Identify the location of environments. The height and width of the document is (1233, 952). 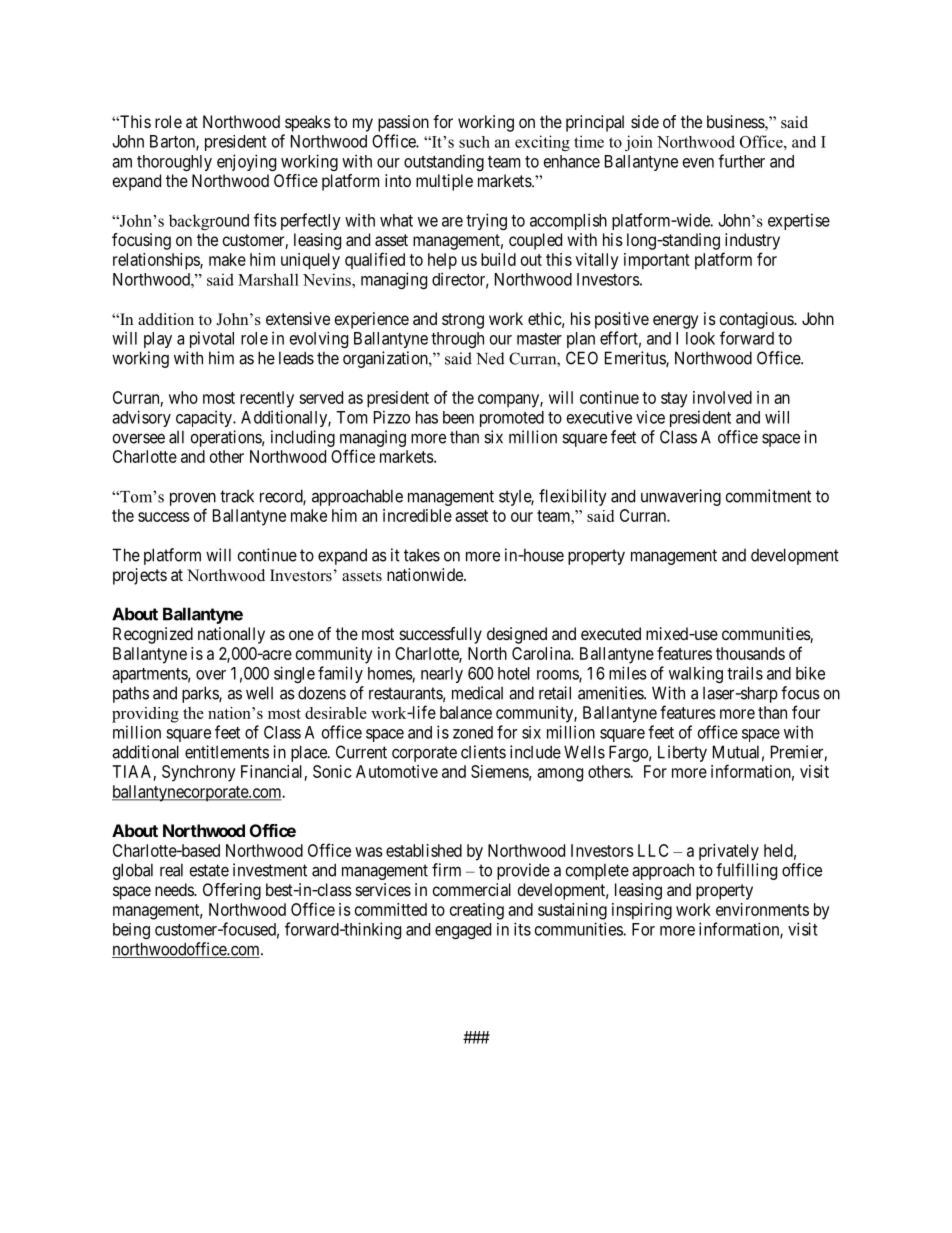
(762, 909).
